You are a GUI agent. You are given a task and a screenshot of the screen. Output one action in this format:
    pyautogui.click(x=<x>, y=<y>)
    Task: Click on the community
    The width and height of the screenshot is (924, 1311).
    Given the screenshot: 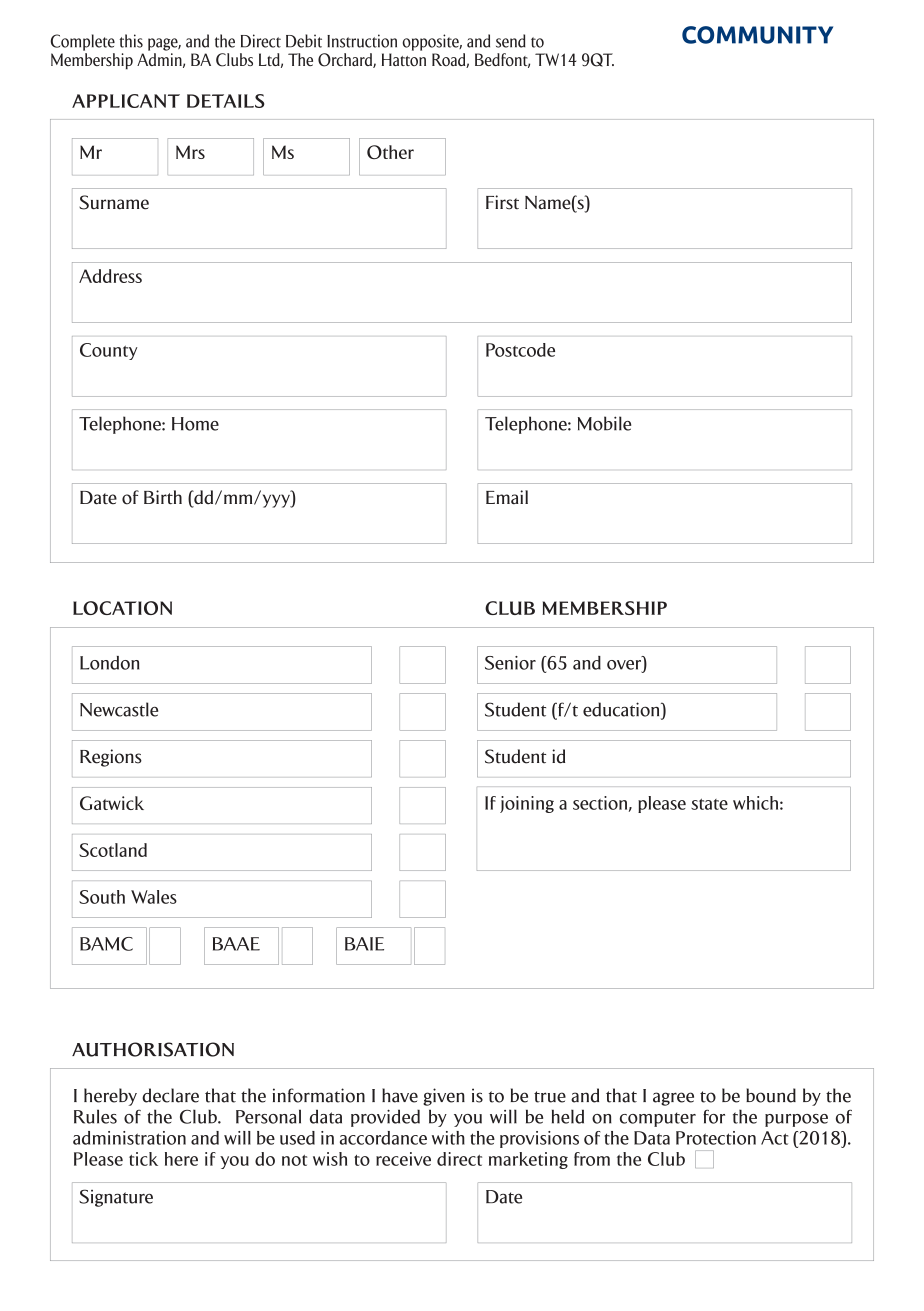 What is the action you would take?
    pyautogui.click(x=757, y=35)
